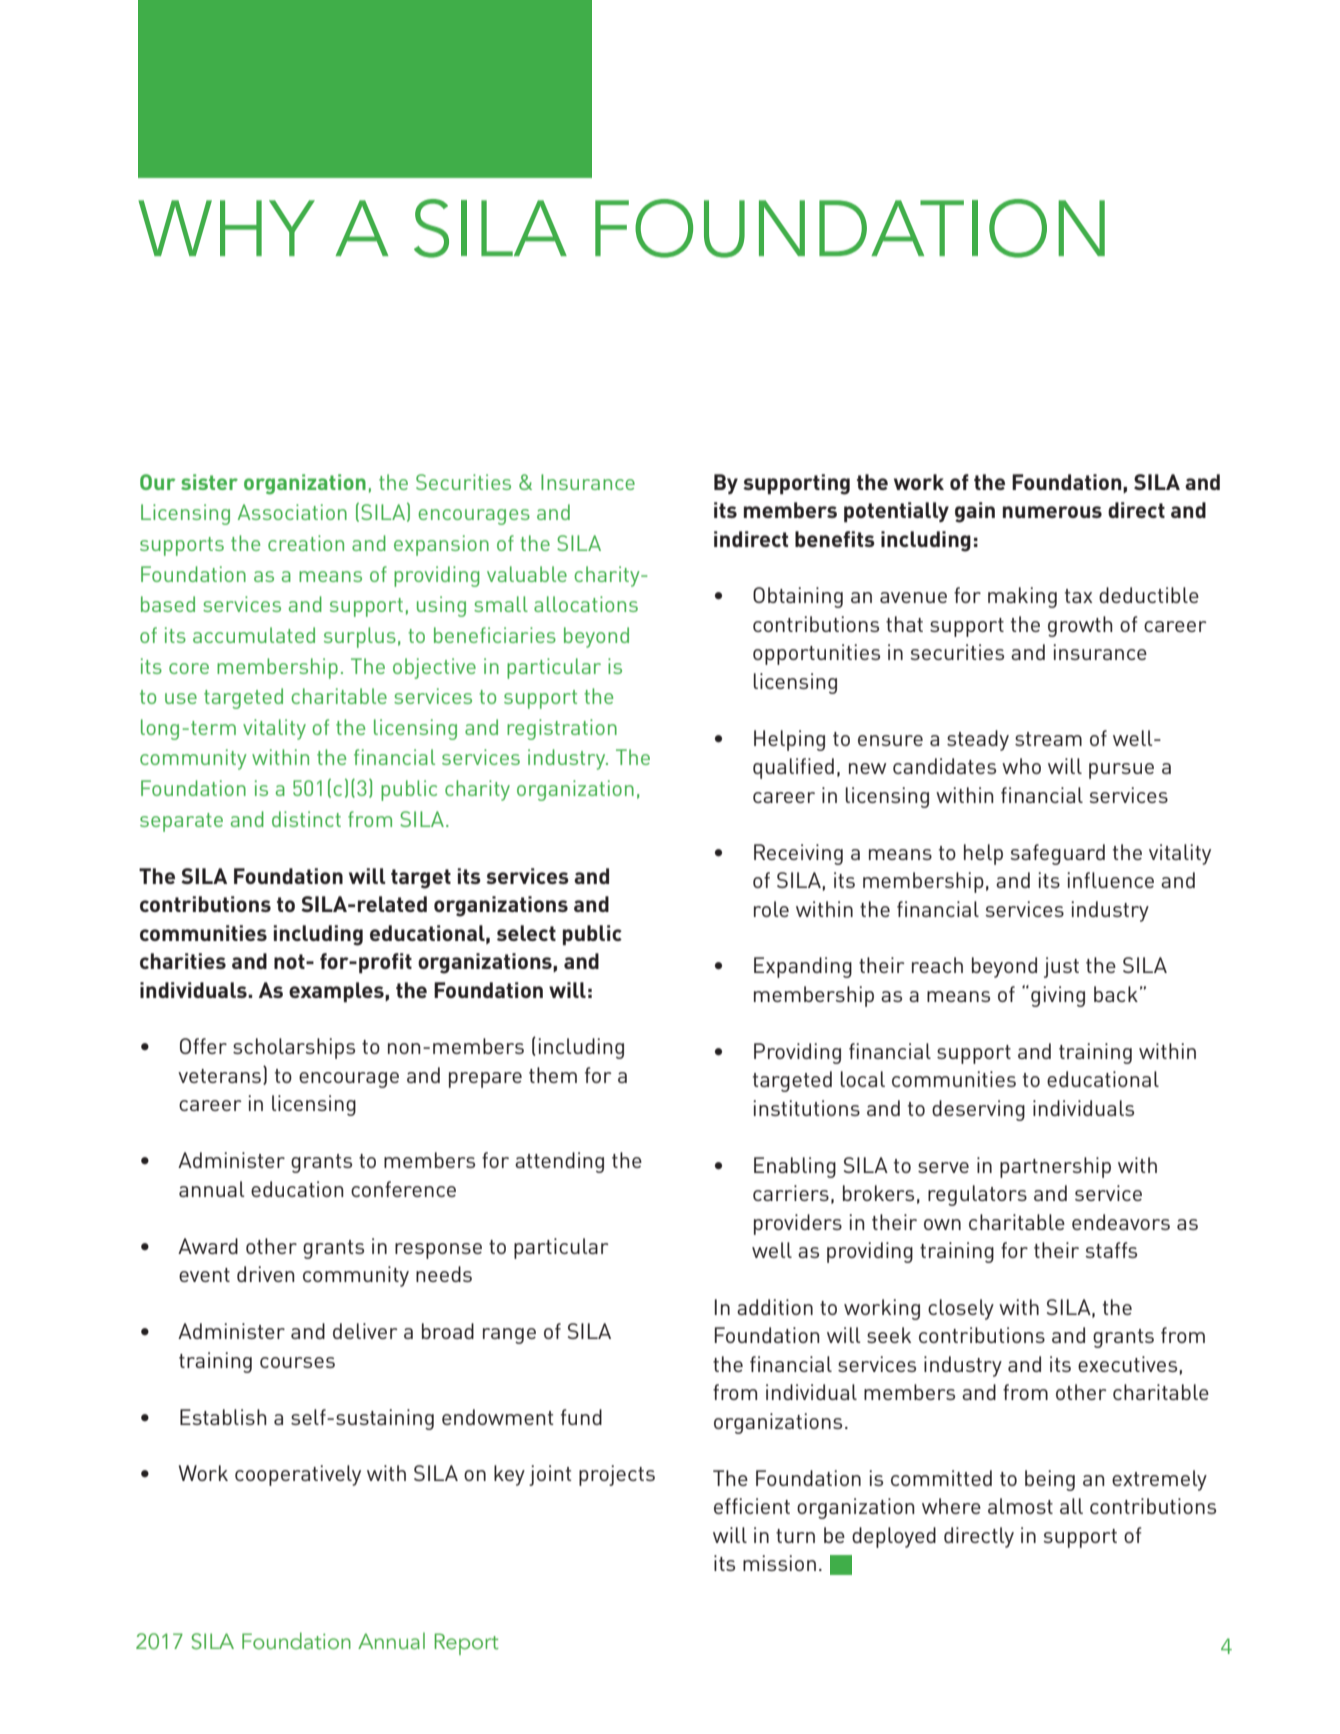  Describe the element at coordinates (1048, 739) in the screenshot. I see `stream` at that location.
